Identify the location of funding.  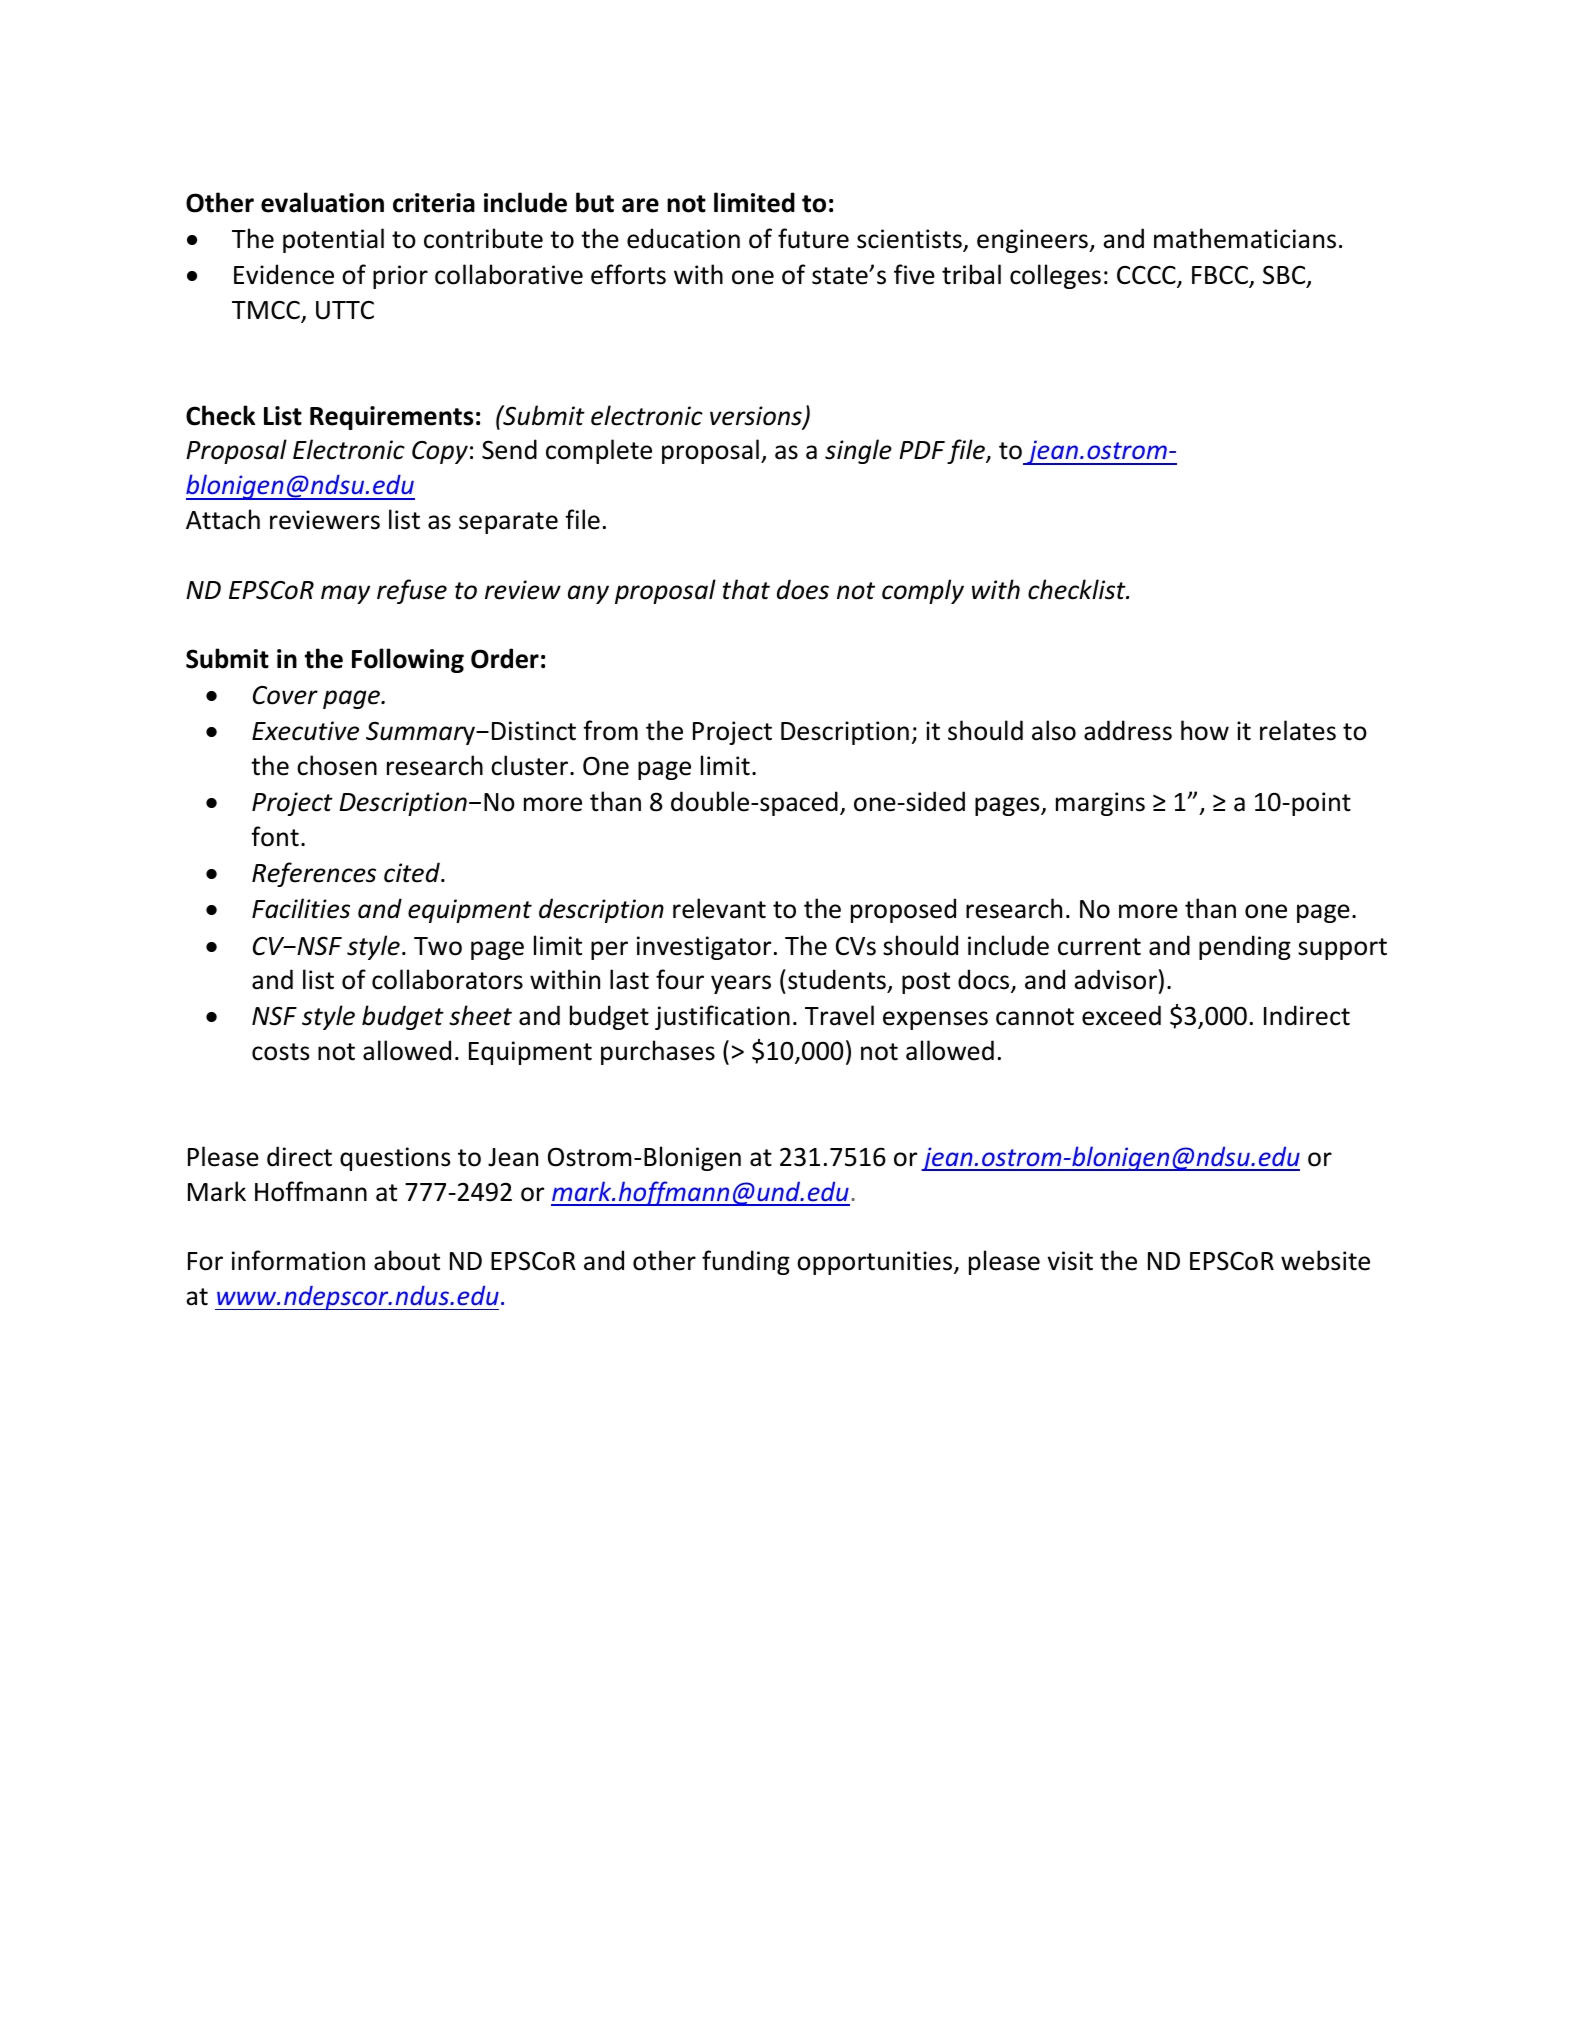
(746, 1262).
